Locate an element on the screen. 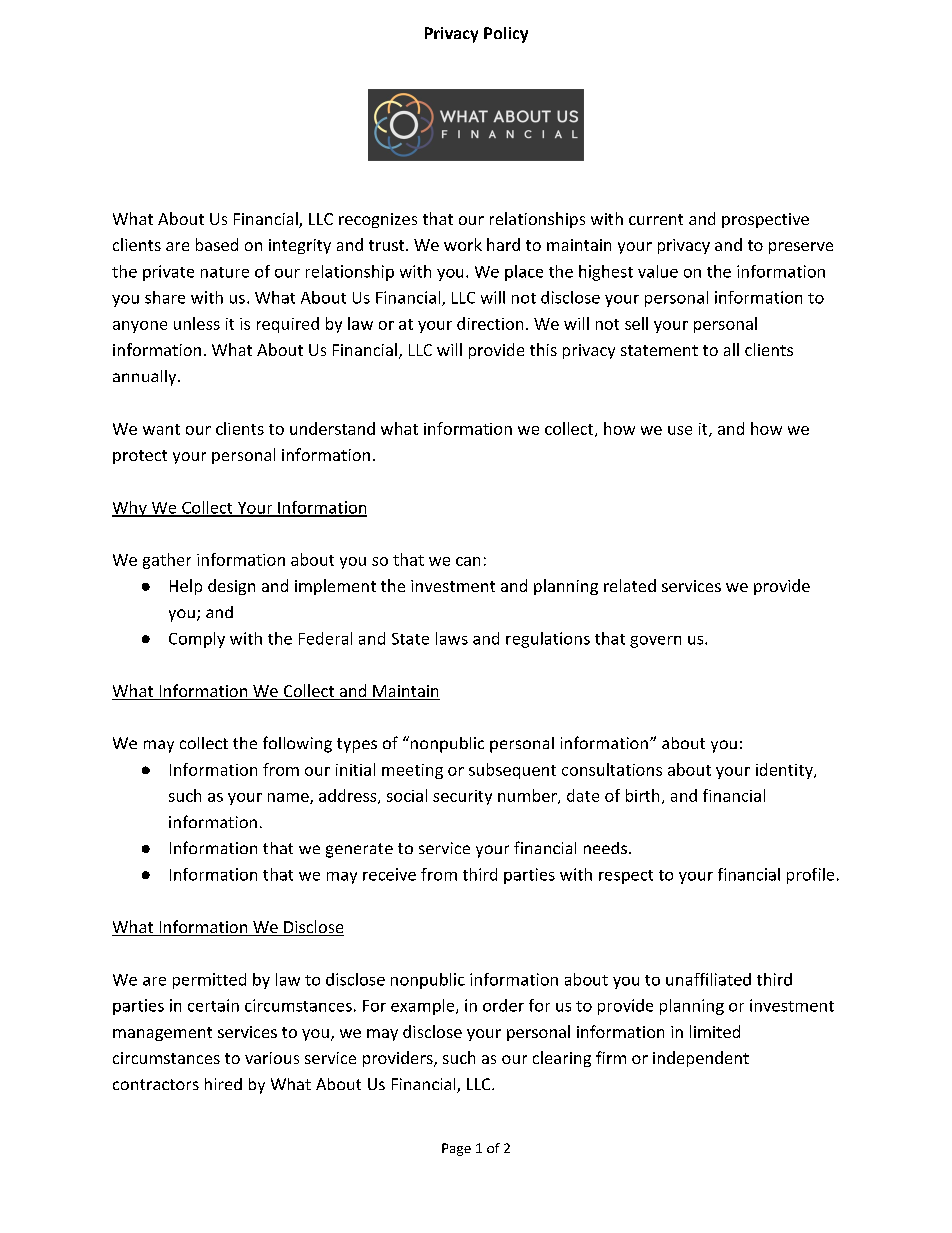 The width and height of the screenshot is (952, 1233). unless is located at coordinates (197, 323).
